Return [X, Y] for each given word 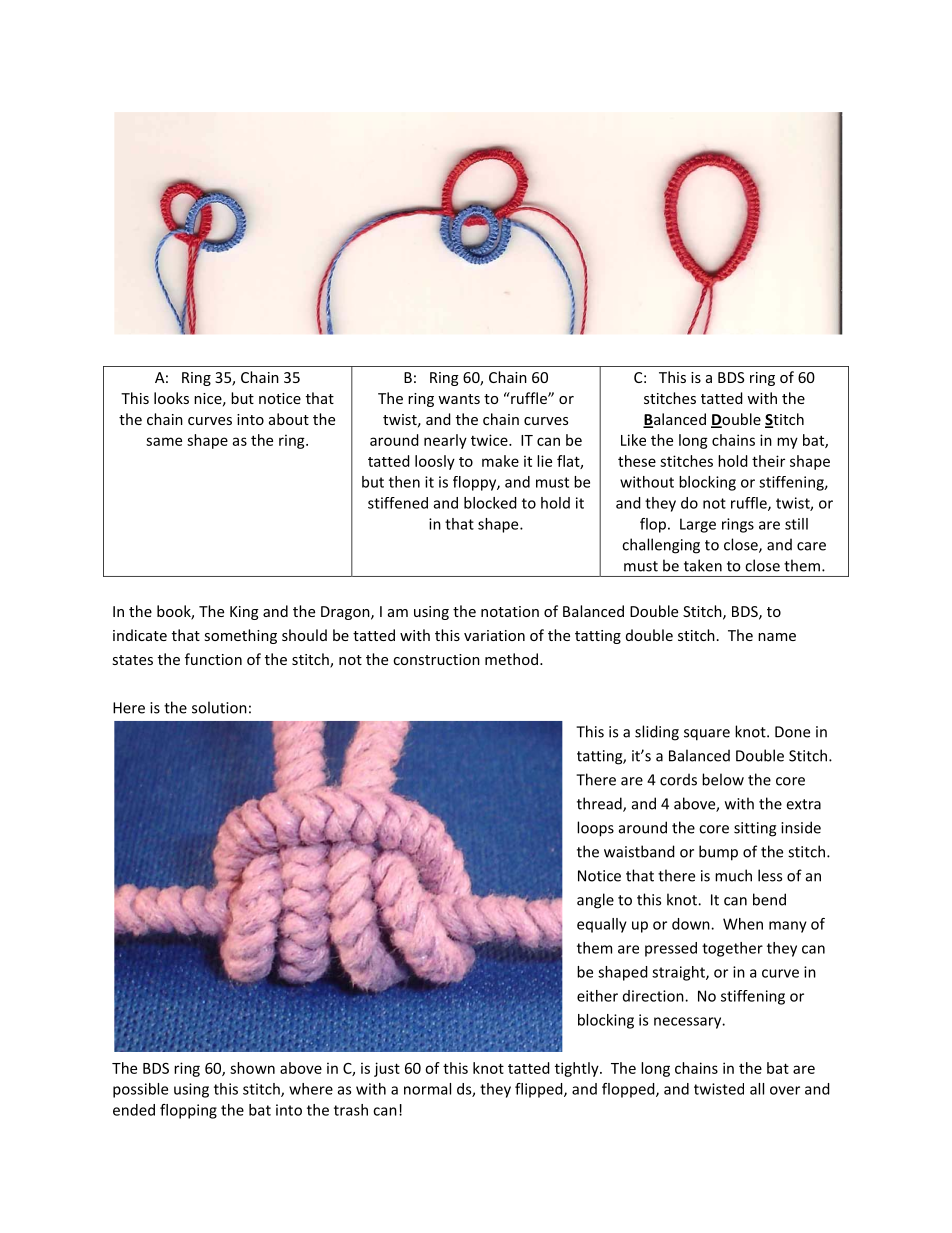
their [768, 461]
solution [219, 707]
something [241, 636]
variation [494, 635]
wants [459, 399]
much [733, 875]
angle [595, 901]
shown [252, 1068]
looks [171, 398]
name [777, 637]
